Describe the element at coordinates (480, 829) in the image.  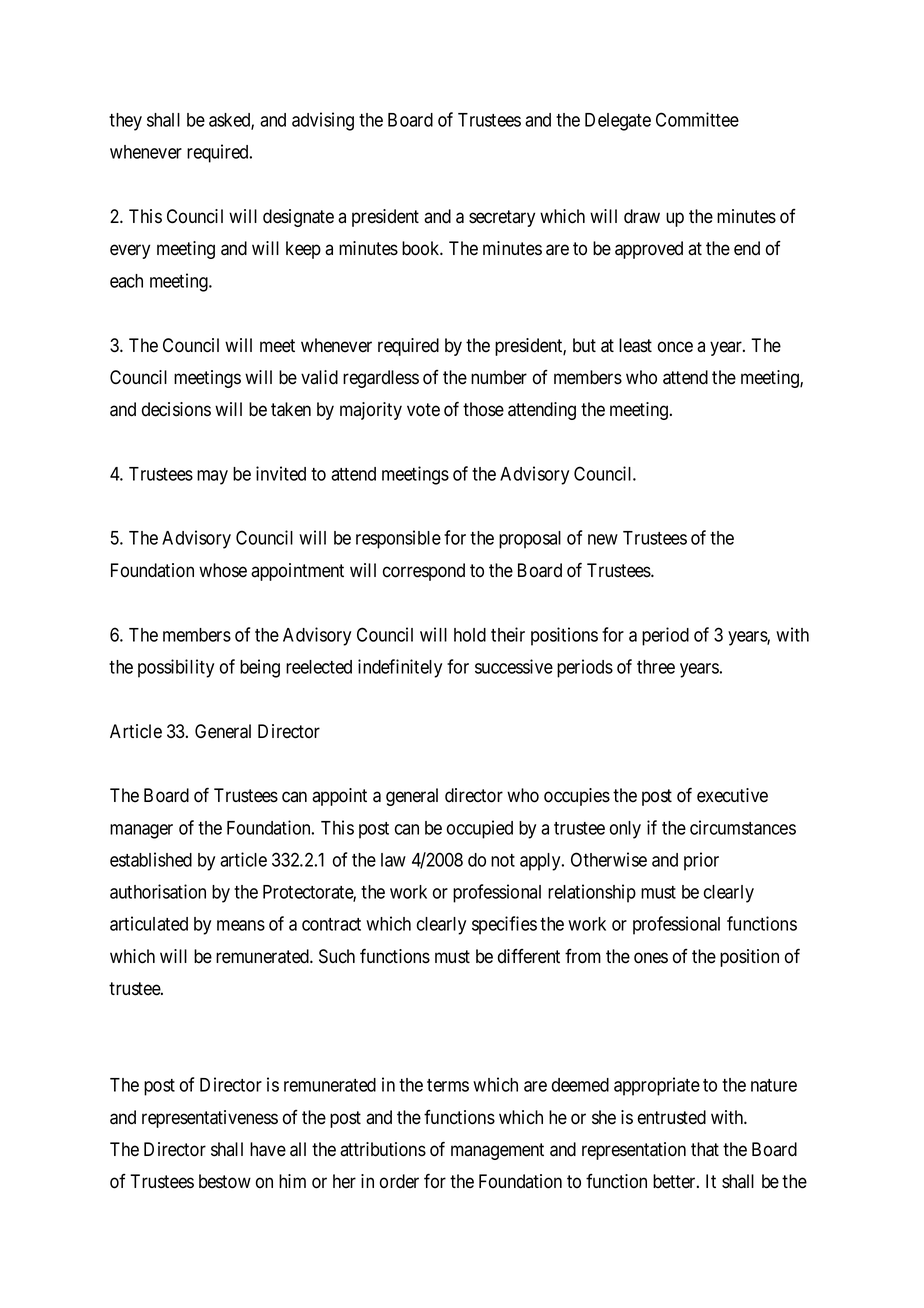
I see `occupied` at that location.
